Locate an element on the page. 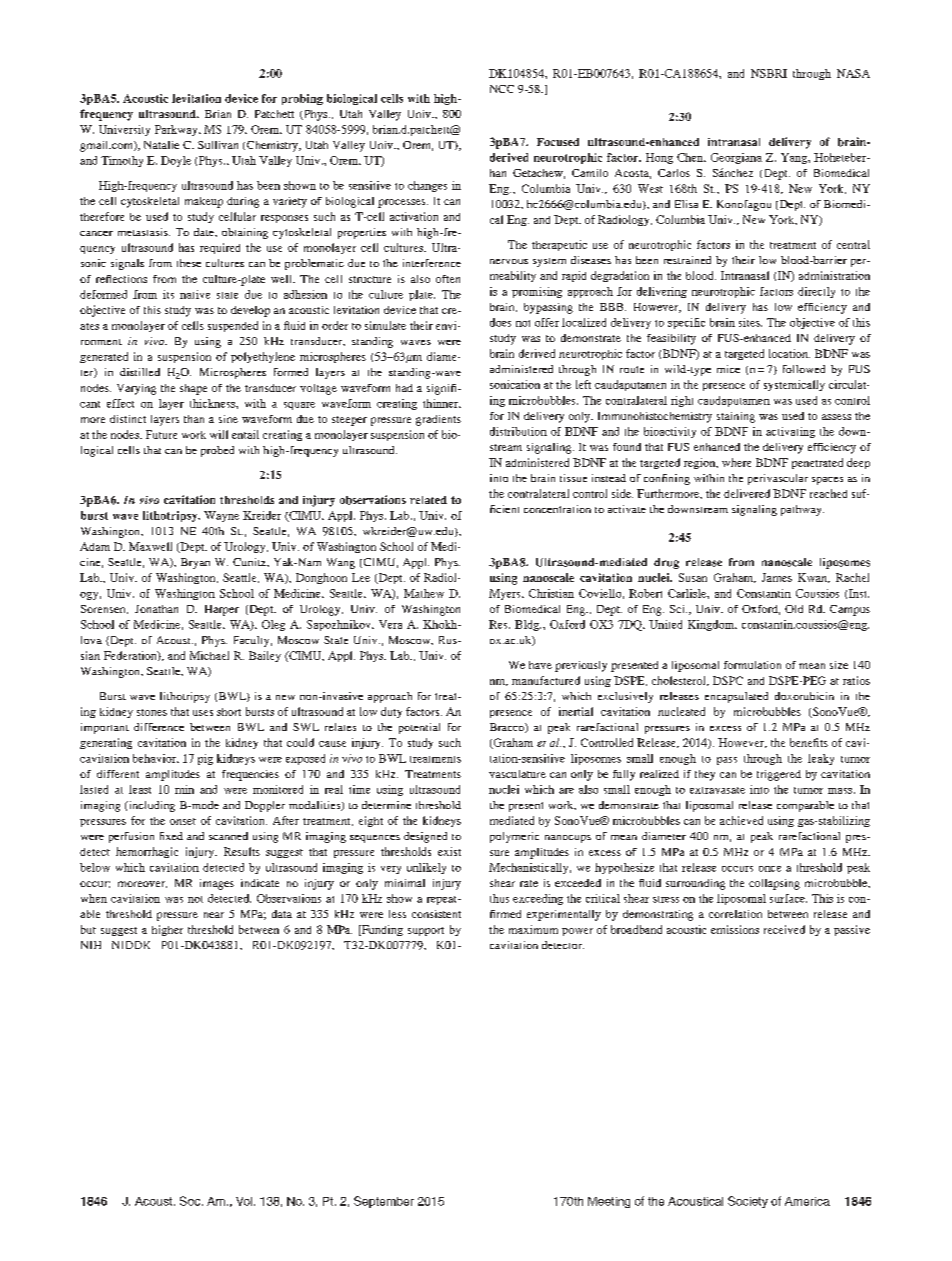 This page has height=1261, width=952. thinner is located at coordinates (442, 403).
